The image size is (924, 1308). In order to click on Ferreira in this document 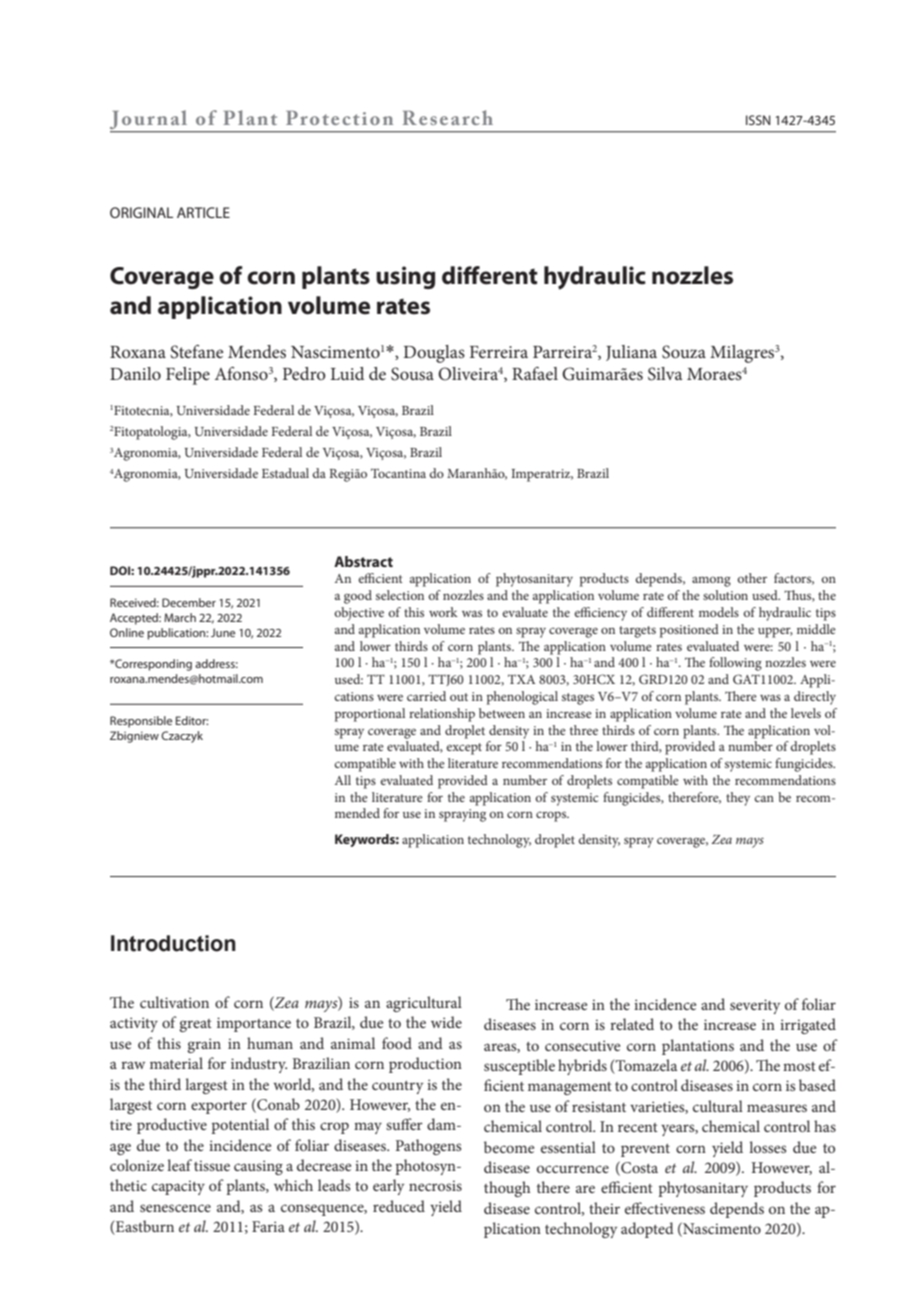, I will do `click(499, 352)`.
